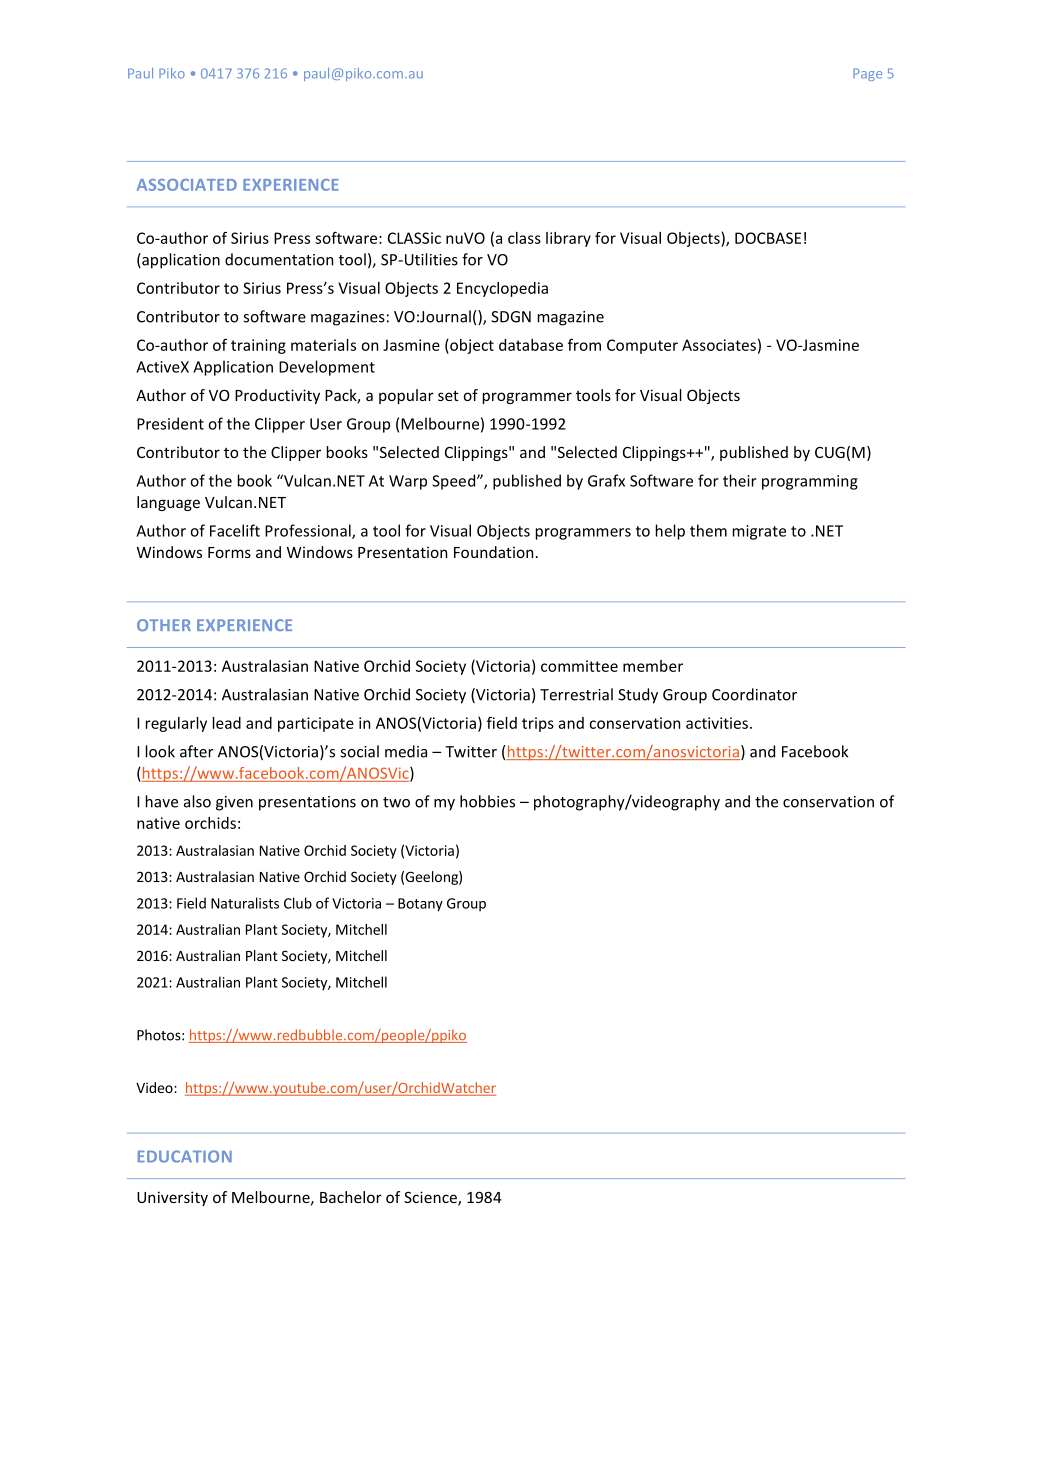 This screenshot has width=1047, height=1481. What do you see at coordinates (717, 723) in the screenshot?
I see `activities` at bounding box center [717, 723].
